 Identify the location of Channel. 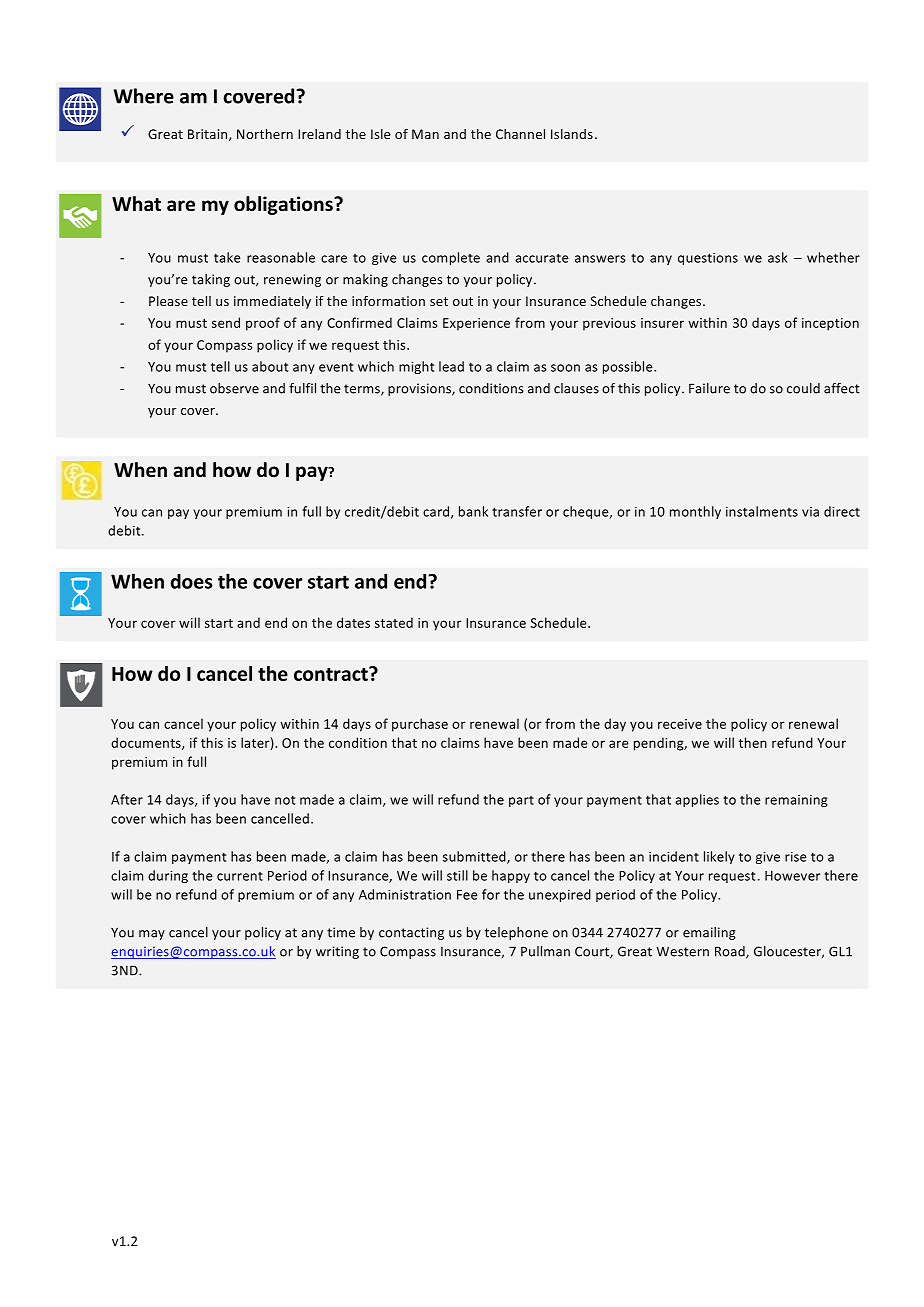
(520, 134).
